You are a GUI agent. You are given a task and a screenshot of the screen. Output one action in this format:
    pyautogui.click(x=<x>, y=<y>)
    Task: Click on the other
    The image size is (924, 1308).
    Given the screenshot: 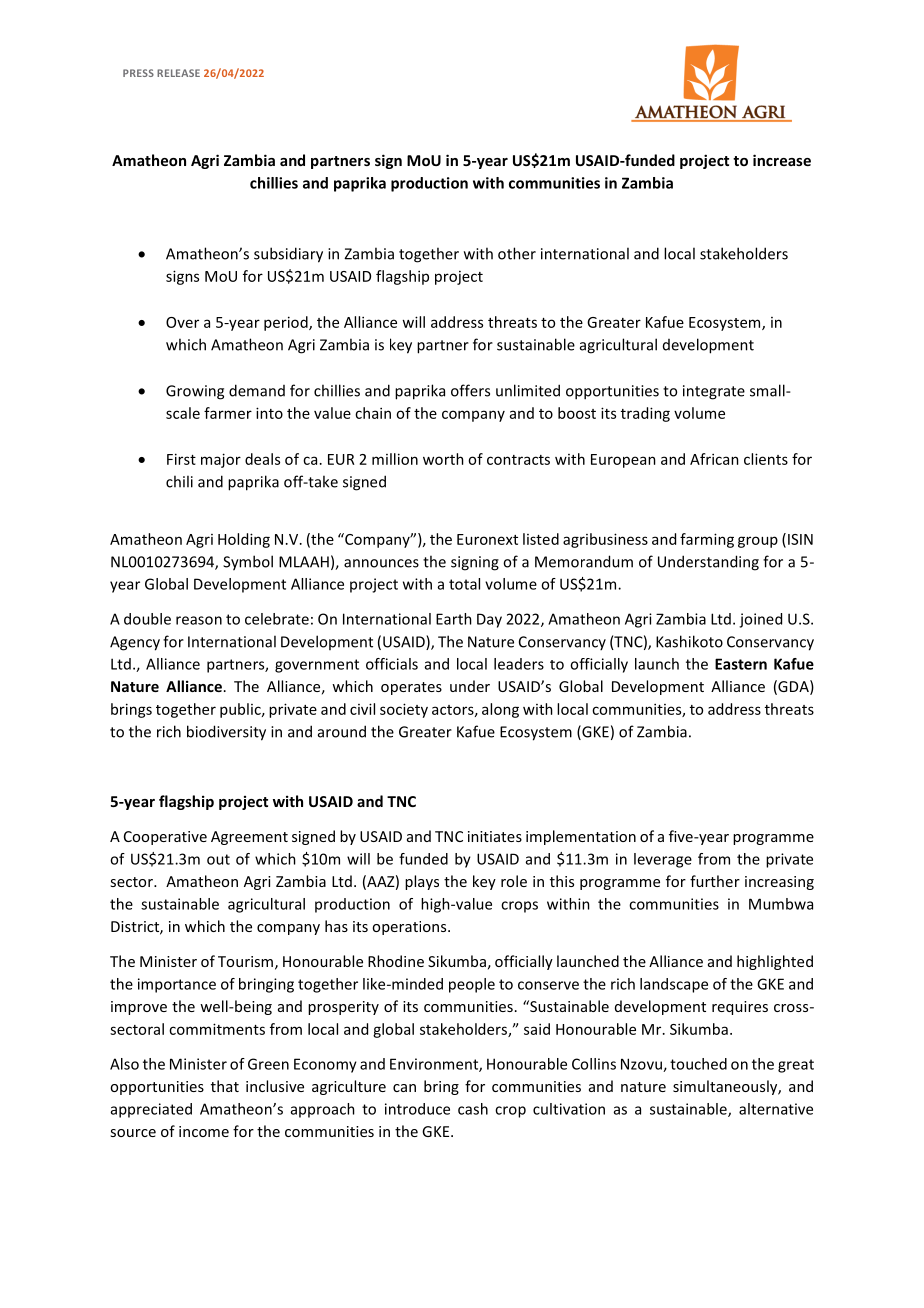 What is the action you would take?
    pyautogui.click(x=517, y=253)
